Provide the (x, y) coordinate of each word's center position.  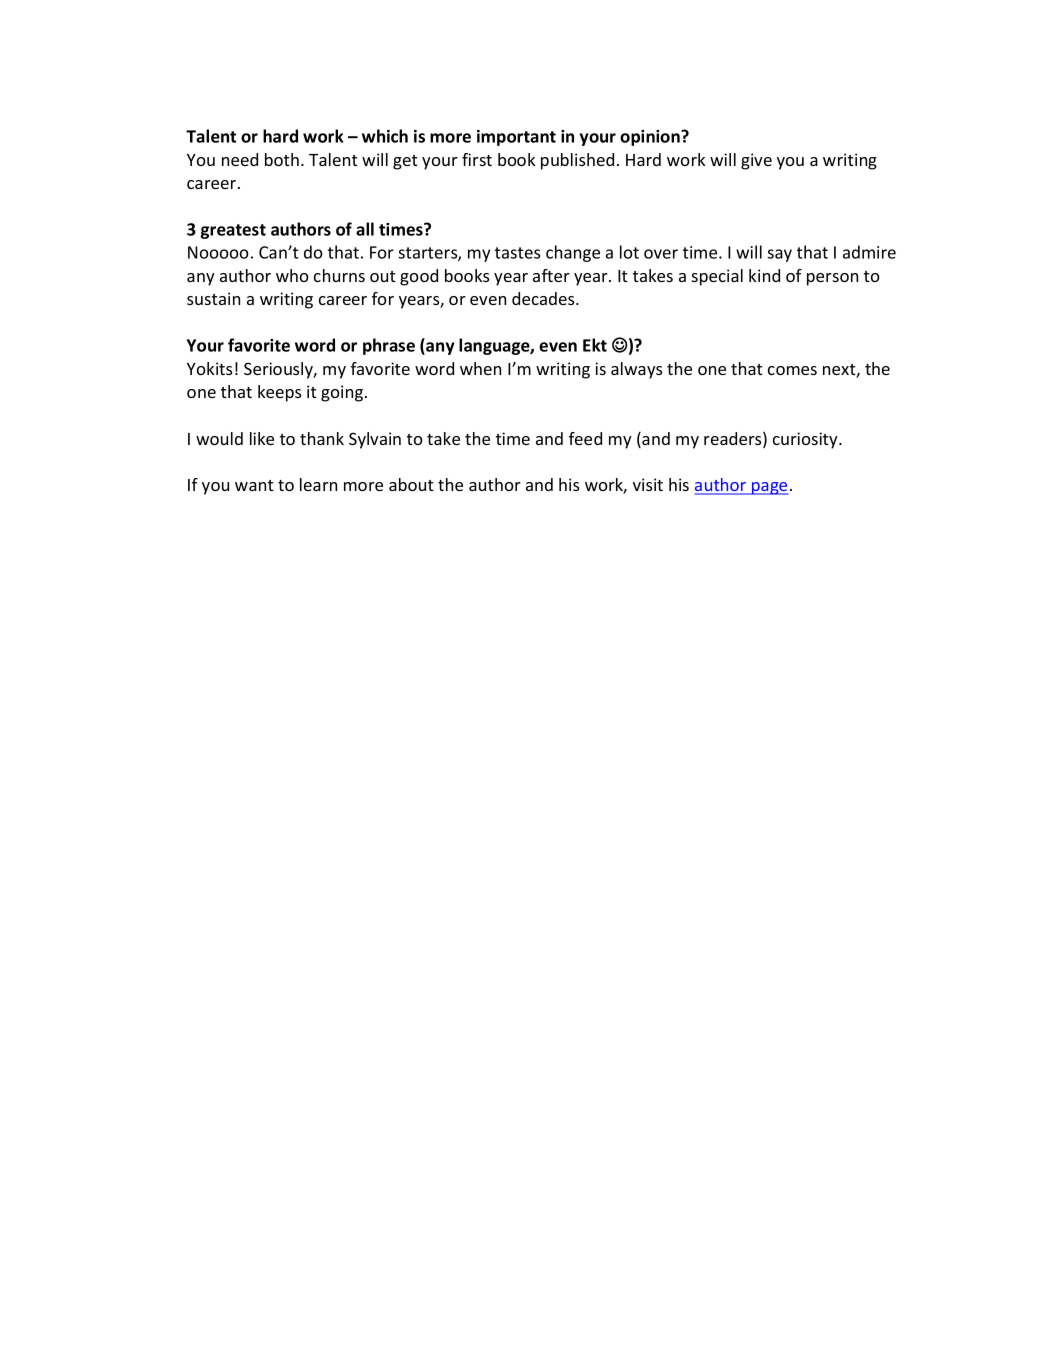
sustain (213, 298)
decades (544, 298)
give (756, 161)
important (516, 138)
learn (318, 484)
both (282, 159)
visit (648, 484)
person (832, 279)
